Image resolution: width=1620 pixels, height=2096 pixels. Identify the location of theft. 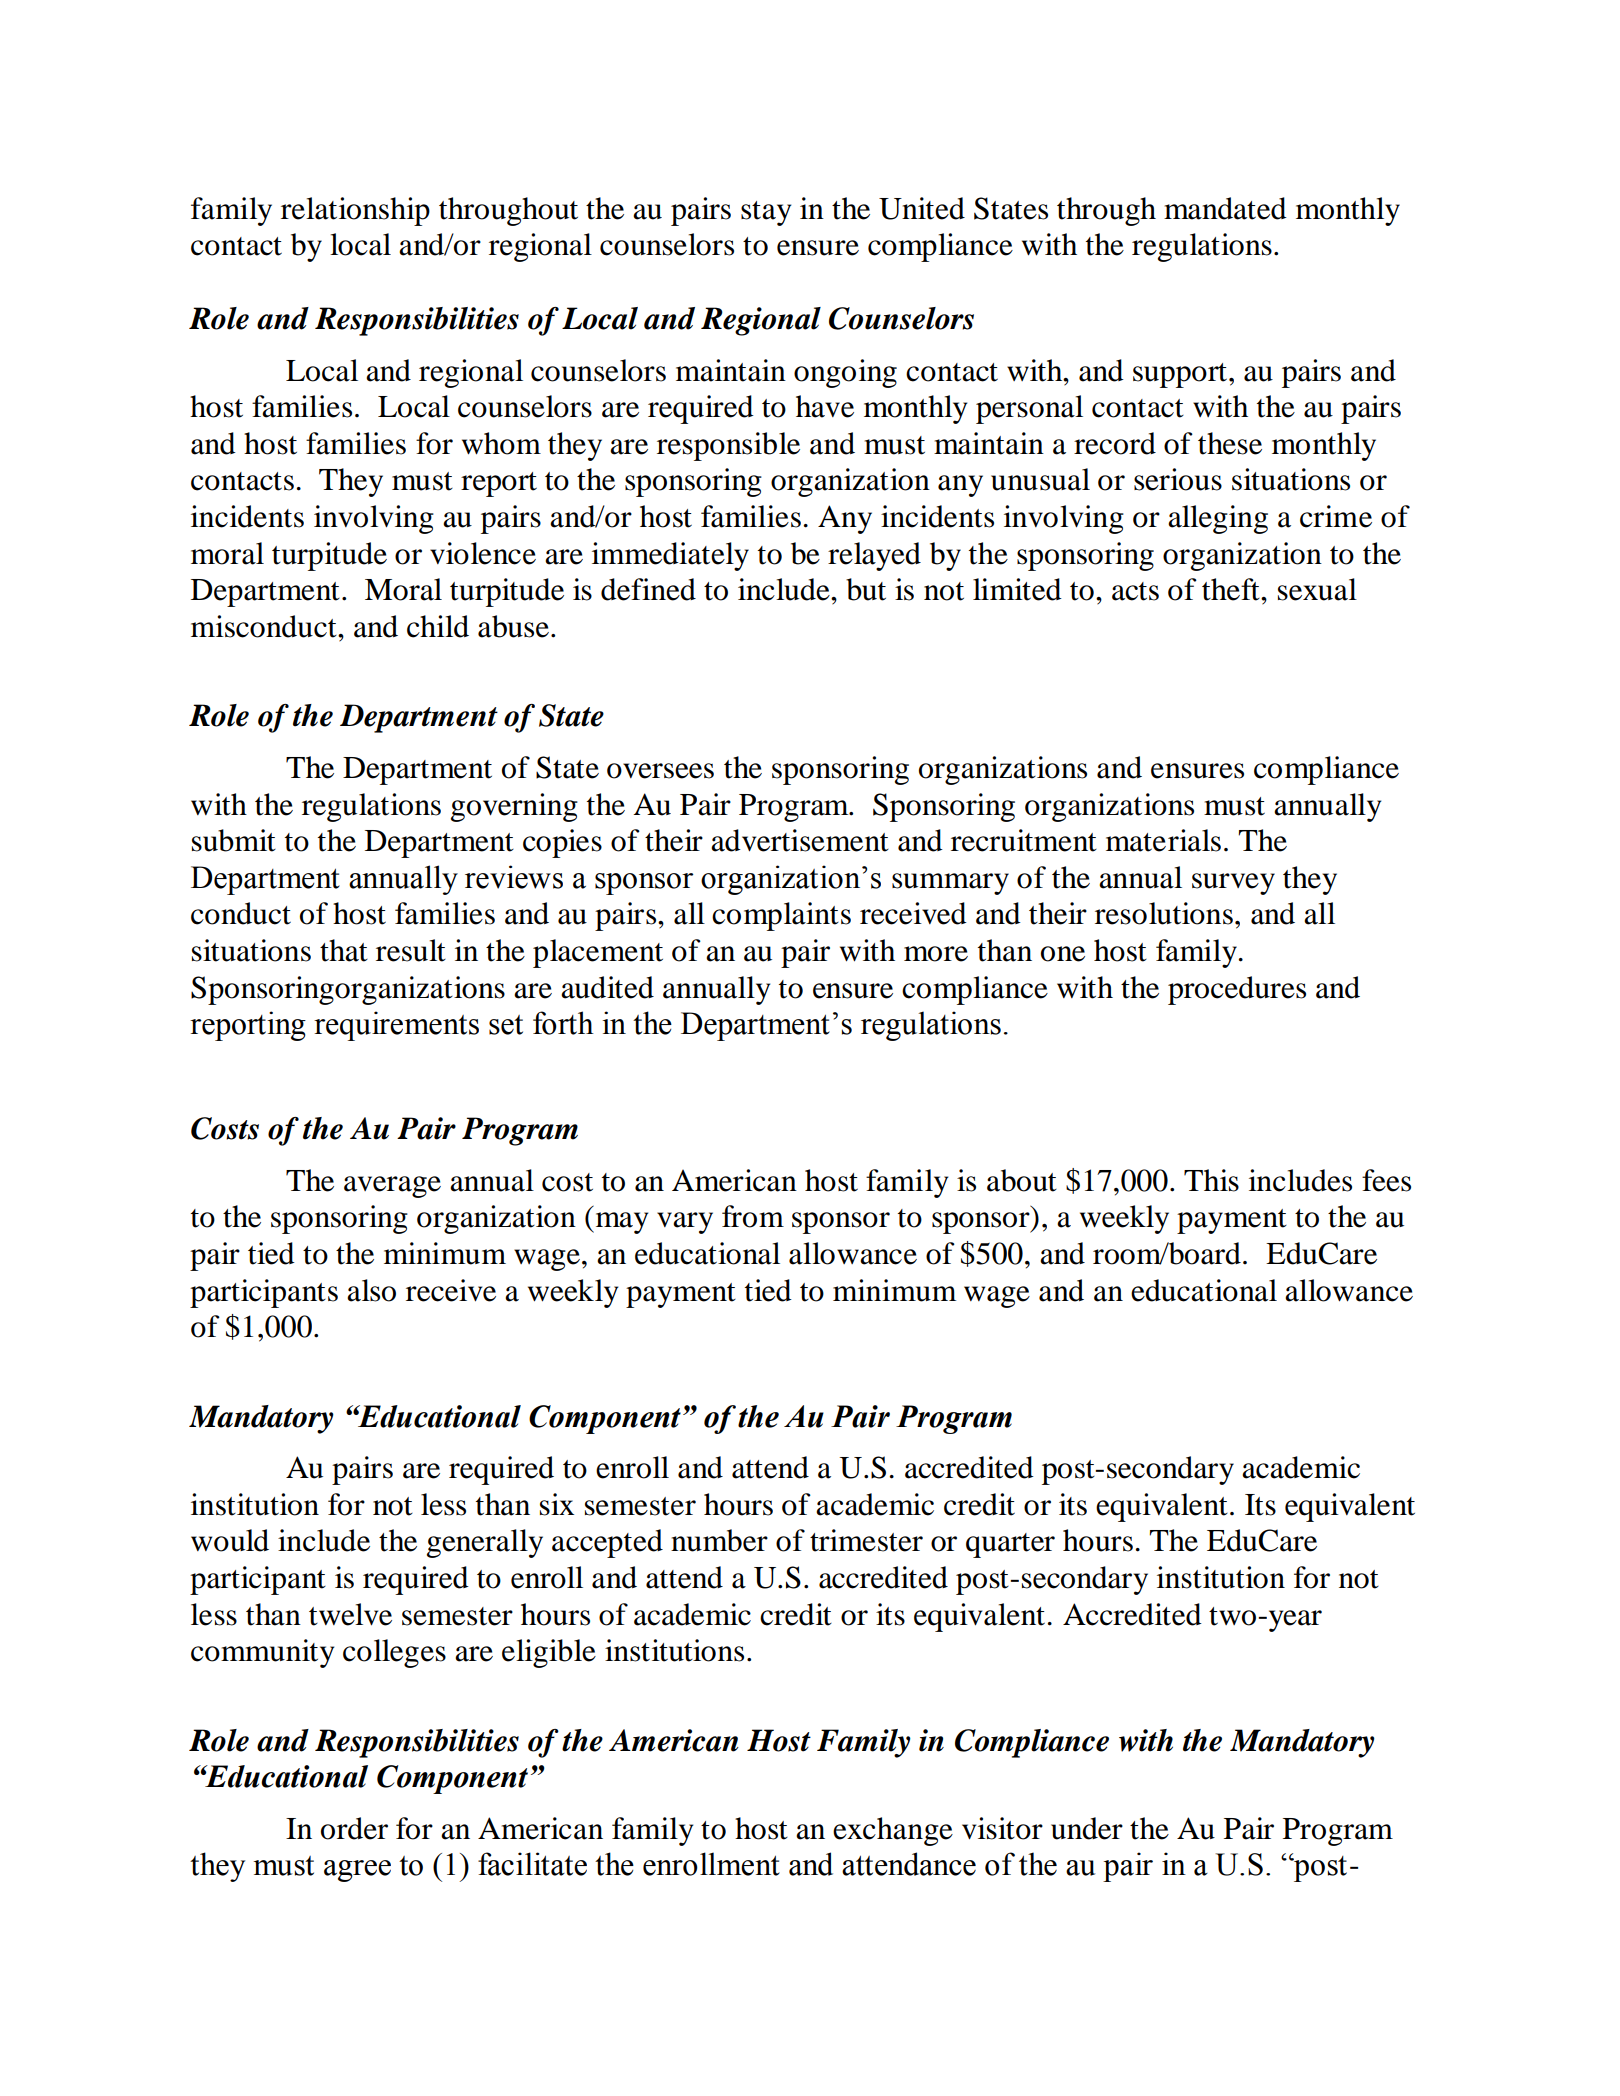
(1232, 589).
